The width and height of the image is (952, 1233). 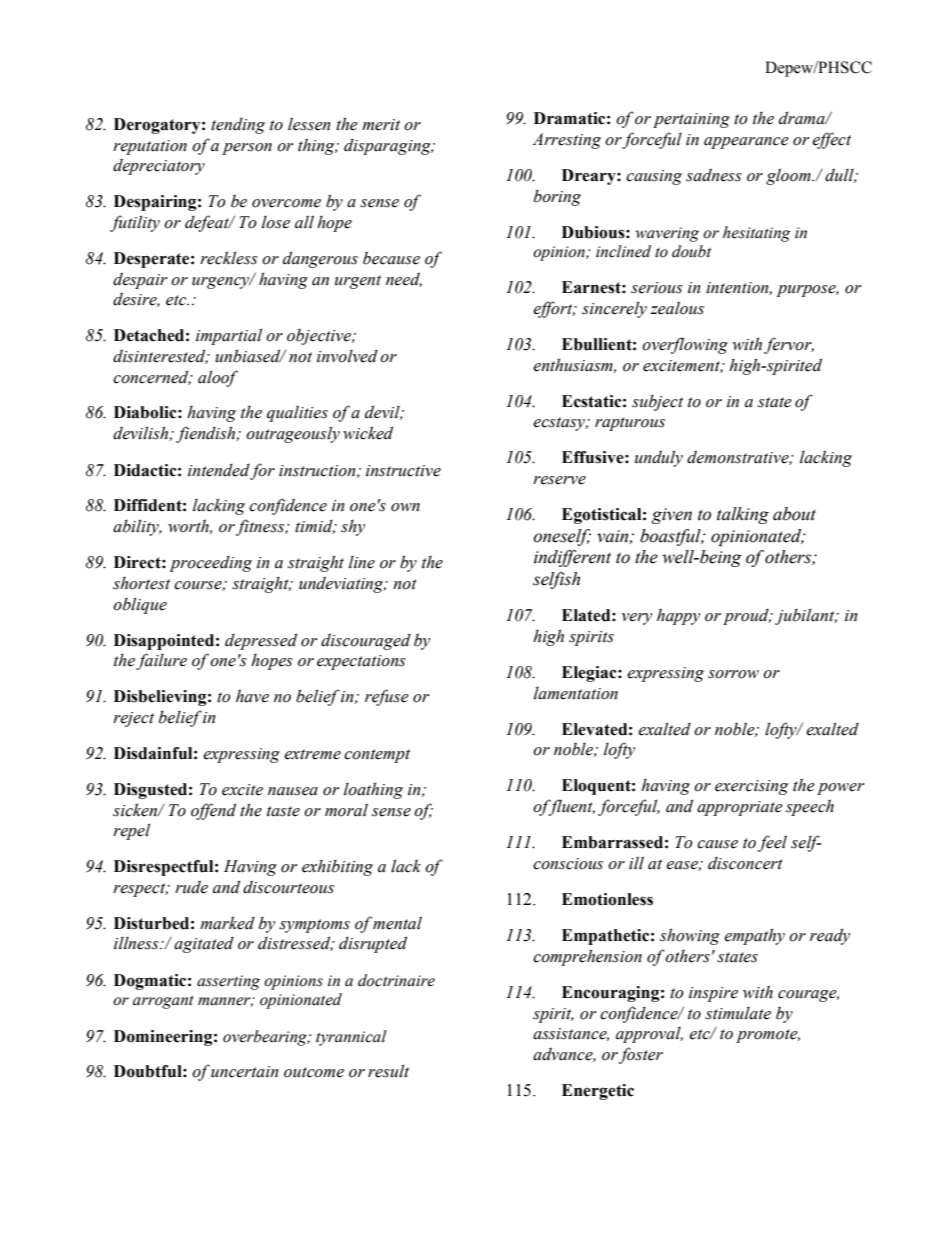 What do you see at coordinates (738, 1013) in the image?
I see `stimulate` at bounding box center [738, 1013].
